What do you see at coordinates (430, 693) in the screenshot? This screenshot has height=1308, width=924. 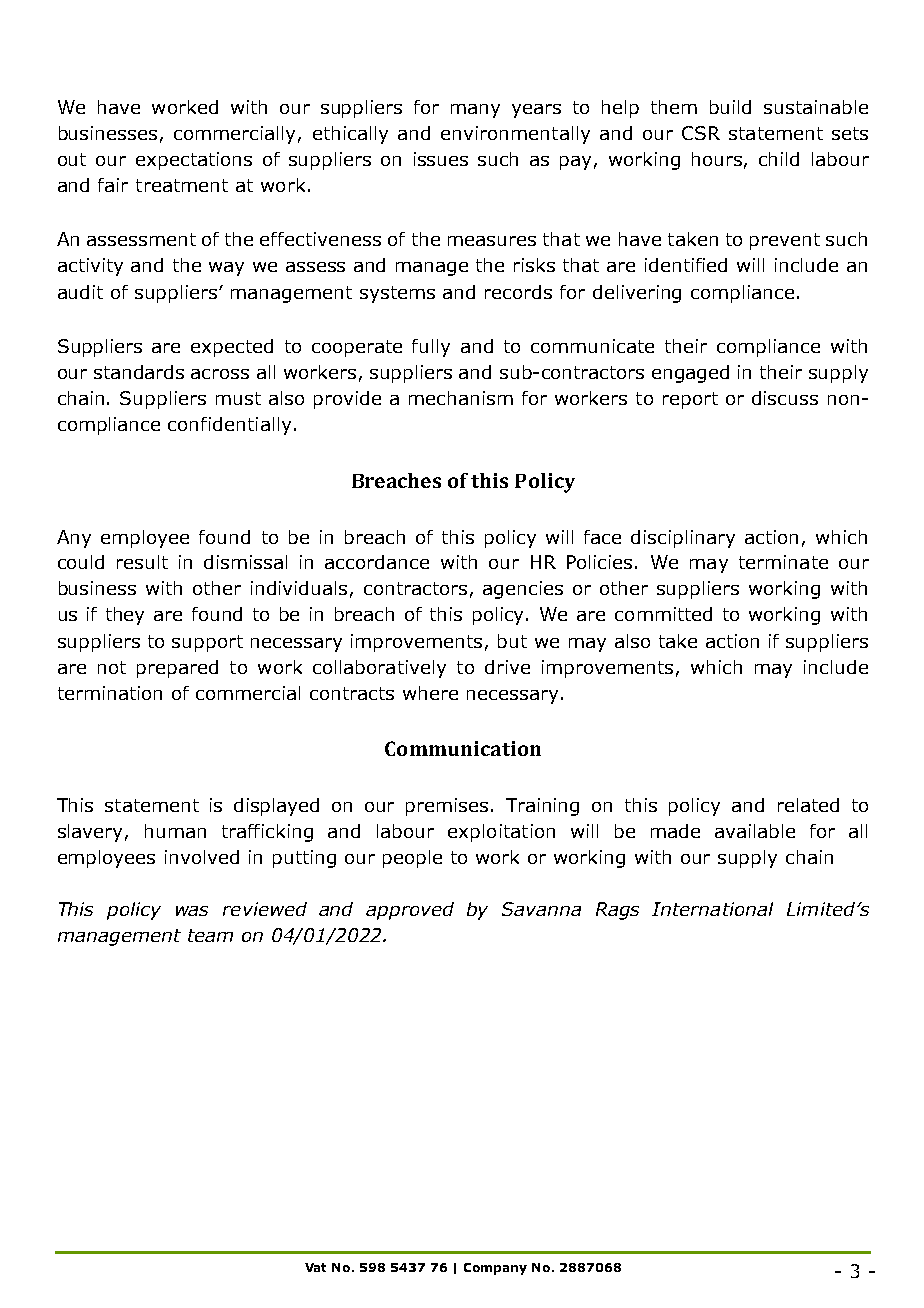 I see `where` at bounding box center [430, 693].
